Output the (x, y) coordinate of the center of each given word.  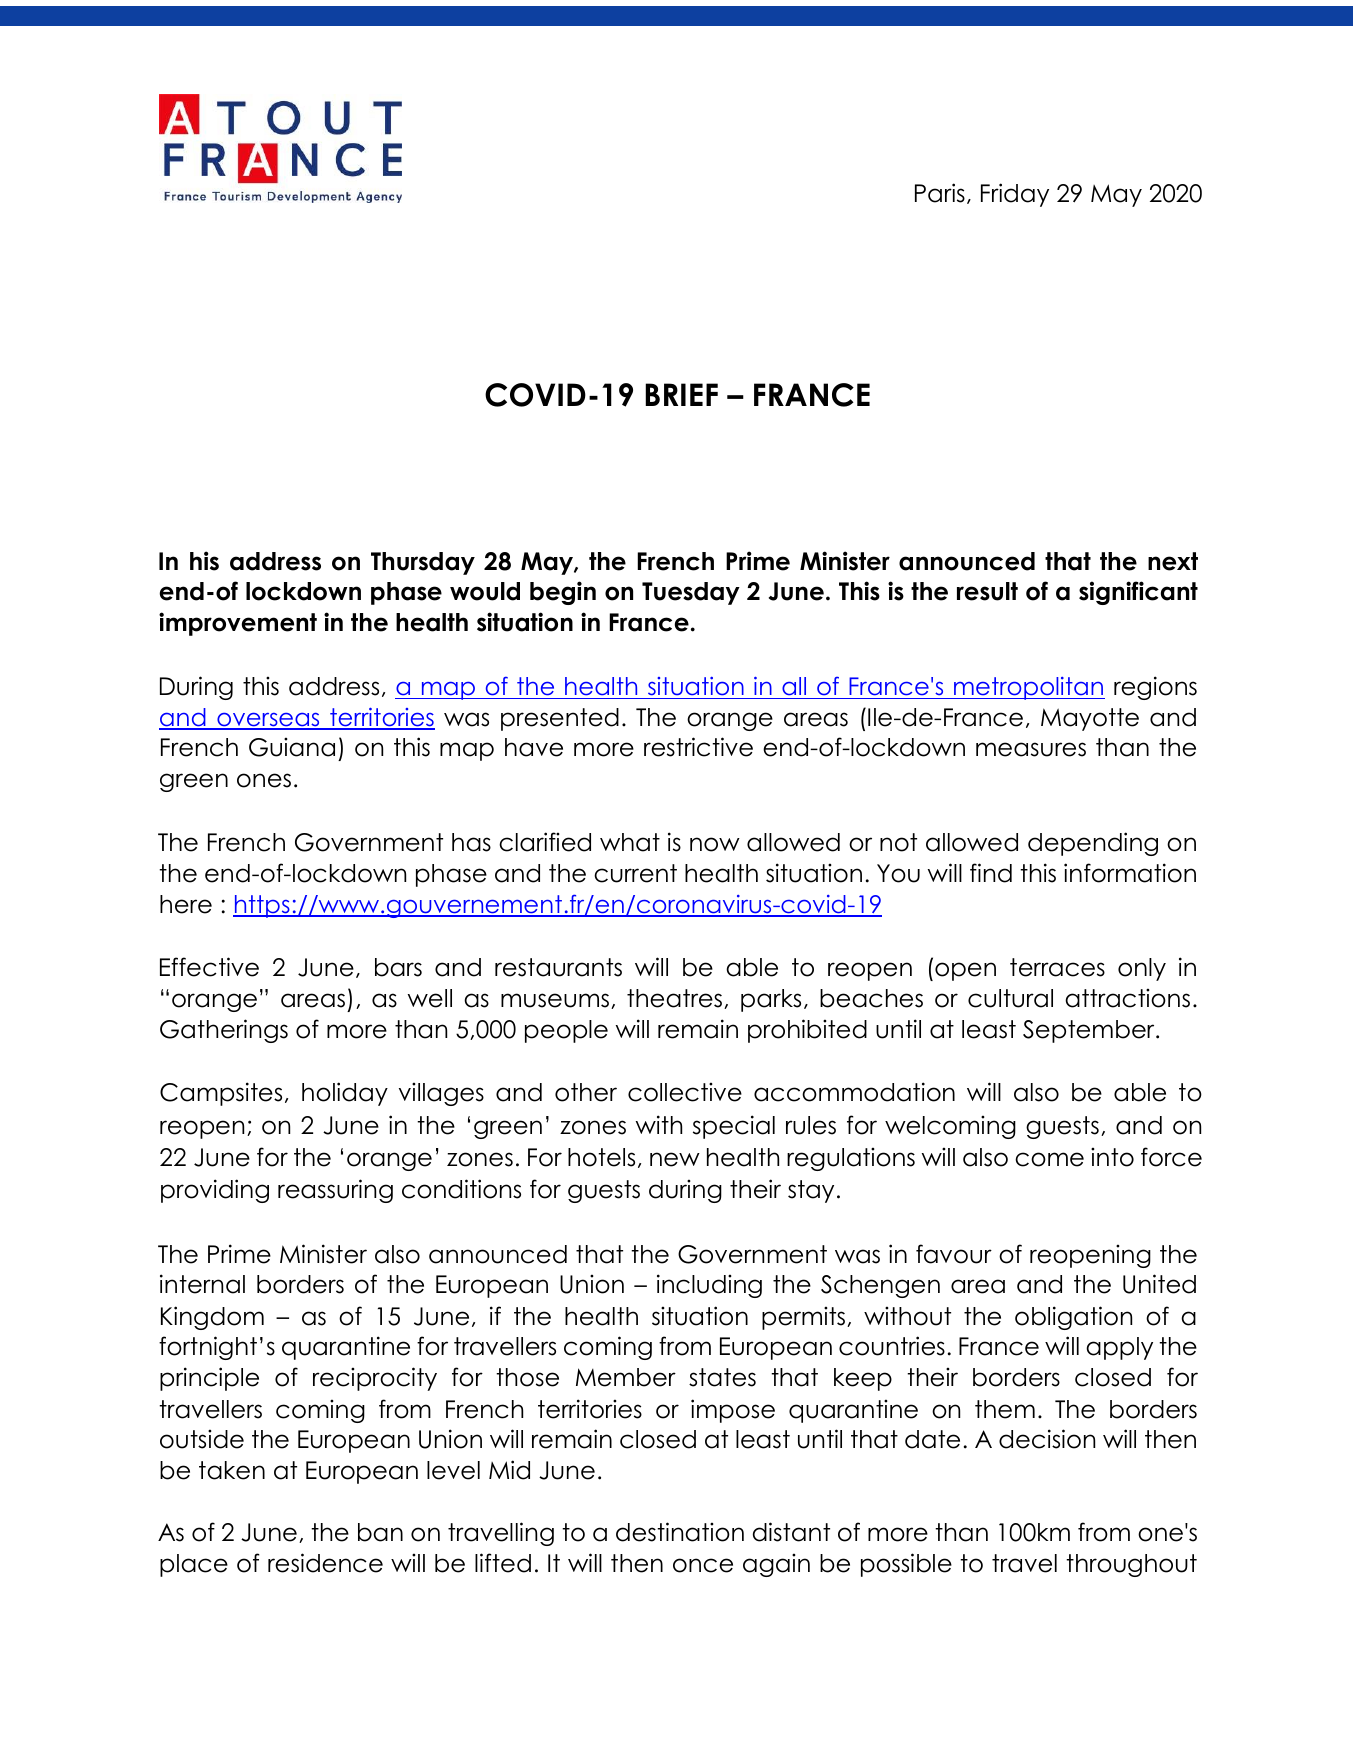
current (635, 873)
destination (680, 1532)
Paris (940, 193)
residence (325, 1563)
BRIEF (681, 394)
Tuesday (691, 593)
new (675, 1159)
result (987, 591)
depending (1093, 844)
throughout (1131, 1565)
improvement (238, 624)
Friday (1015, 195)
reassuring (335, 1191)
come (1049, 1159)
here (186, 904)
